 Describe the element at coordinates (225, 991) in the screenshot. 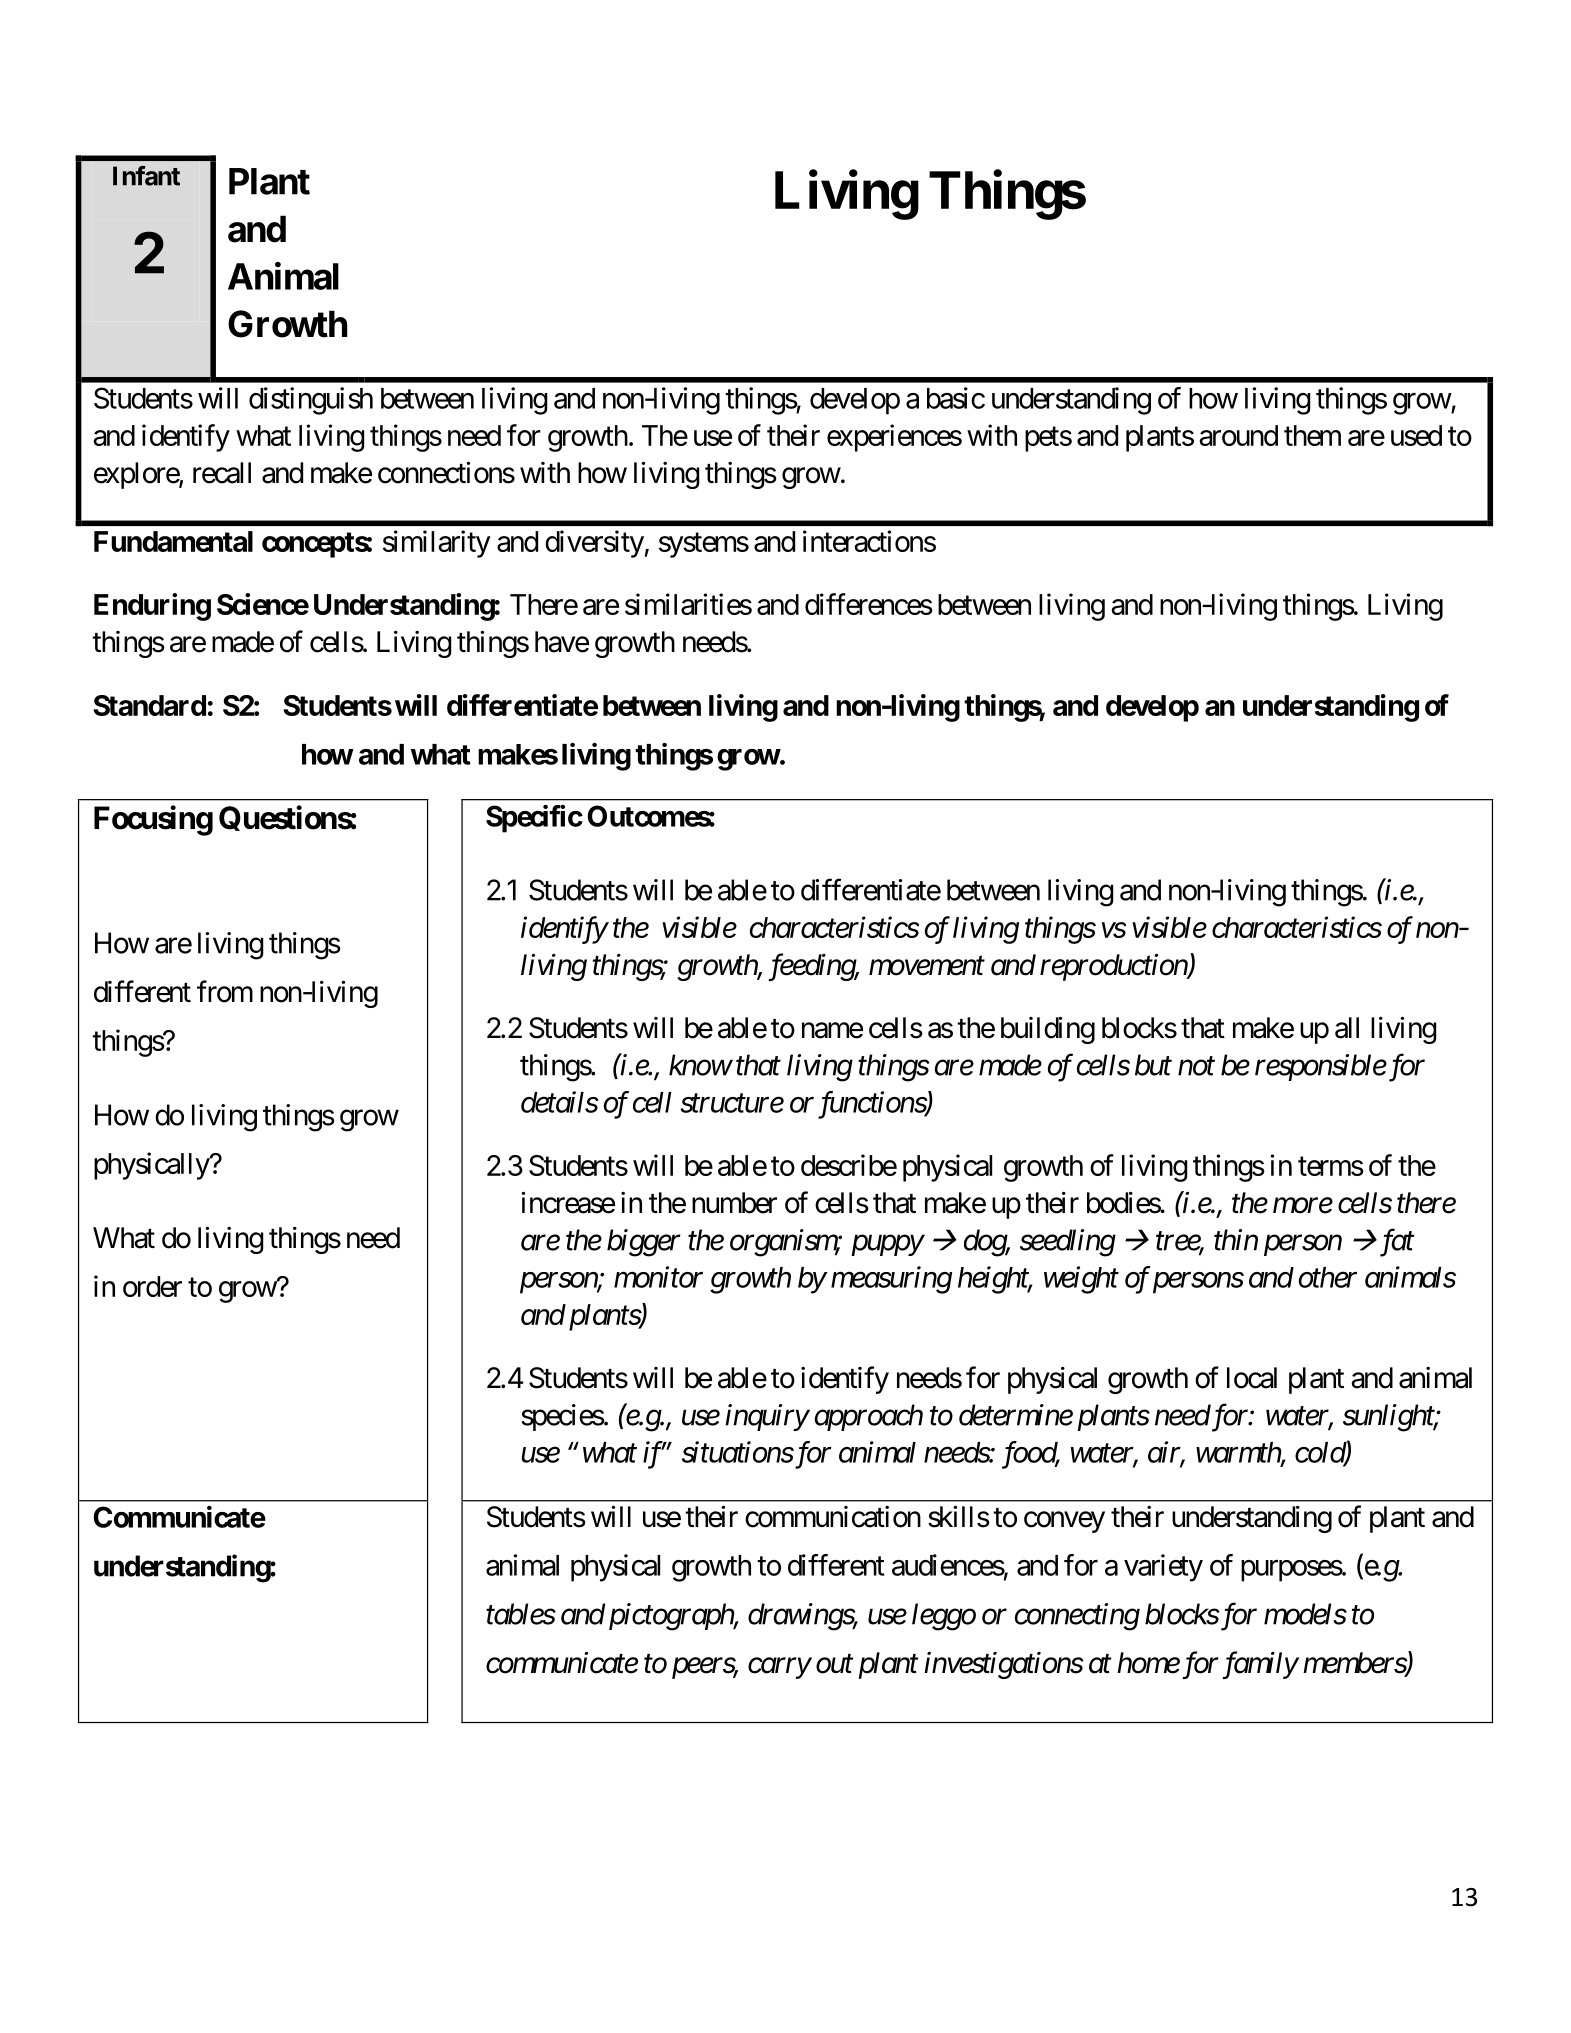

I see `from` at that location.
